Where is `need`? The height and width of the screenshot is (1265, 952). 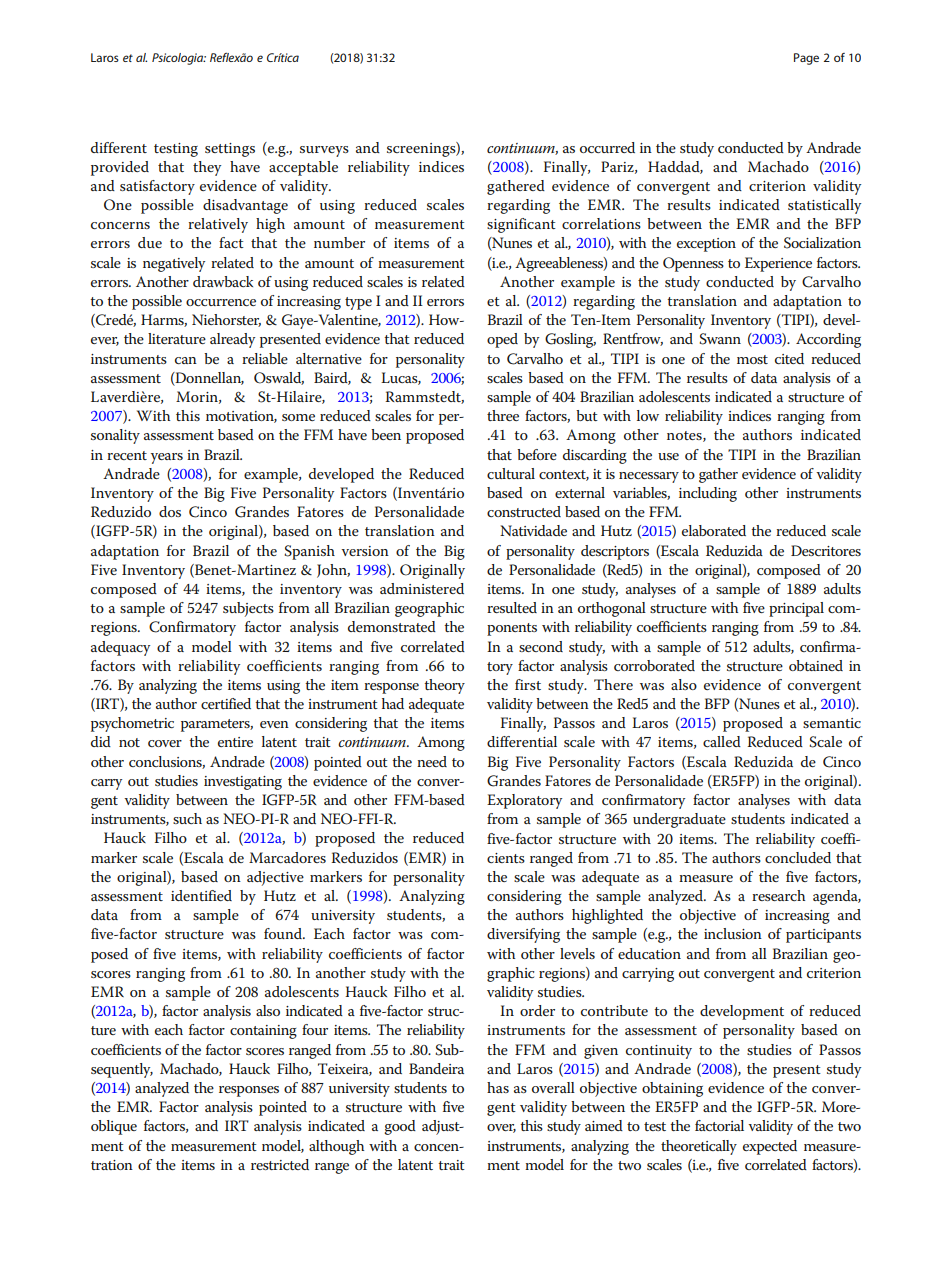 need is located at coordinates (432, 761).
